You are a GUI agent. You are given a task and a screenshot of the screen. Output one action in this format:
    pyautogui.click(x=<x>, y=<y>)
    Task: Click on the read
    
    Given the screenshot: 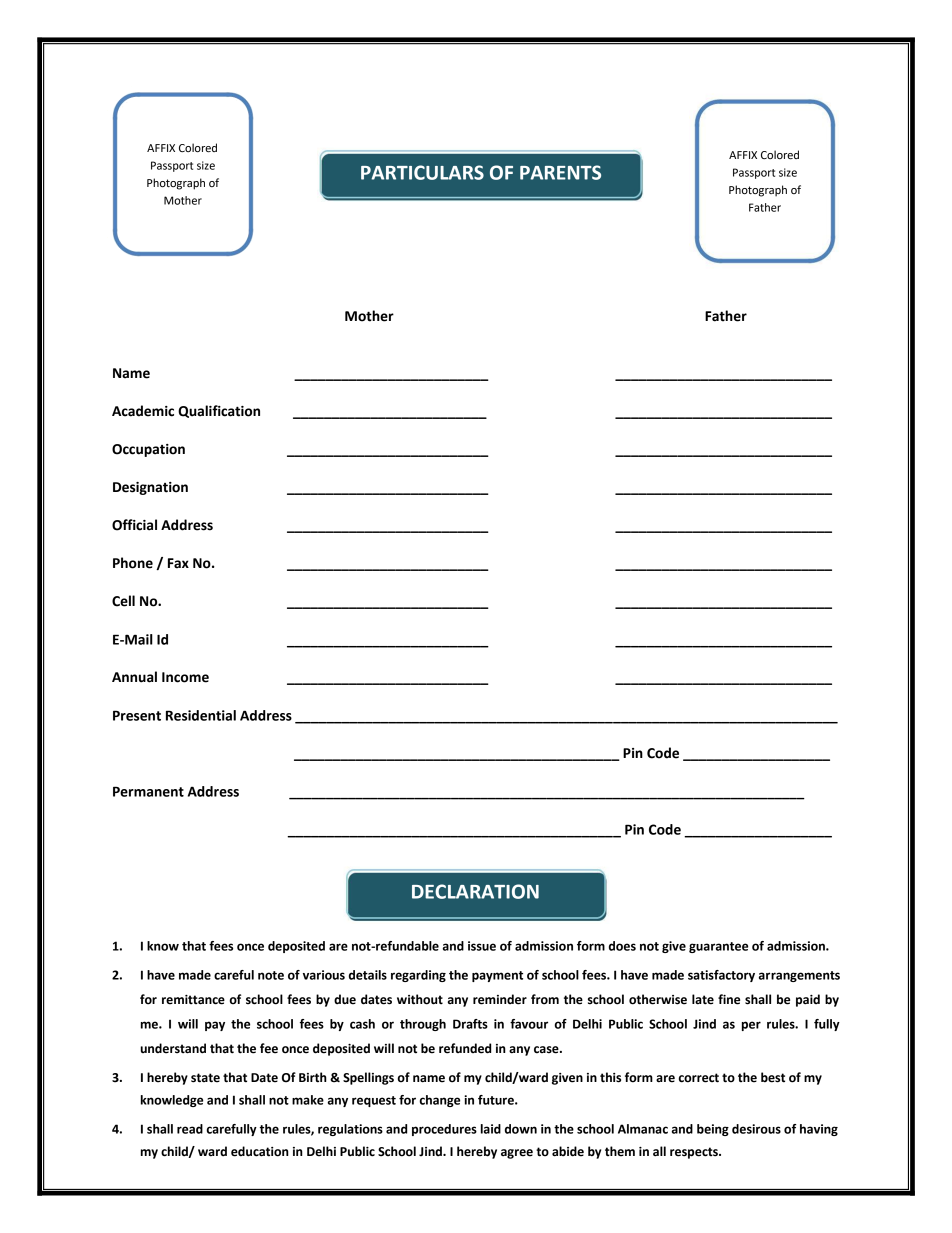 What is the action you would take?
    pyautogui.click(x=190, y=1129)
